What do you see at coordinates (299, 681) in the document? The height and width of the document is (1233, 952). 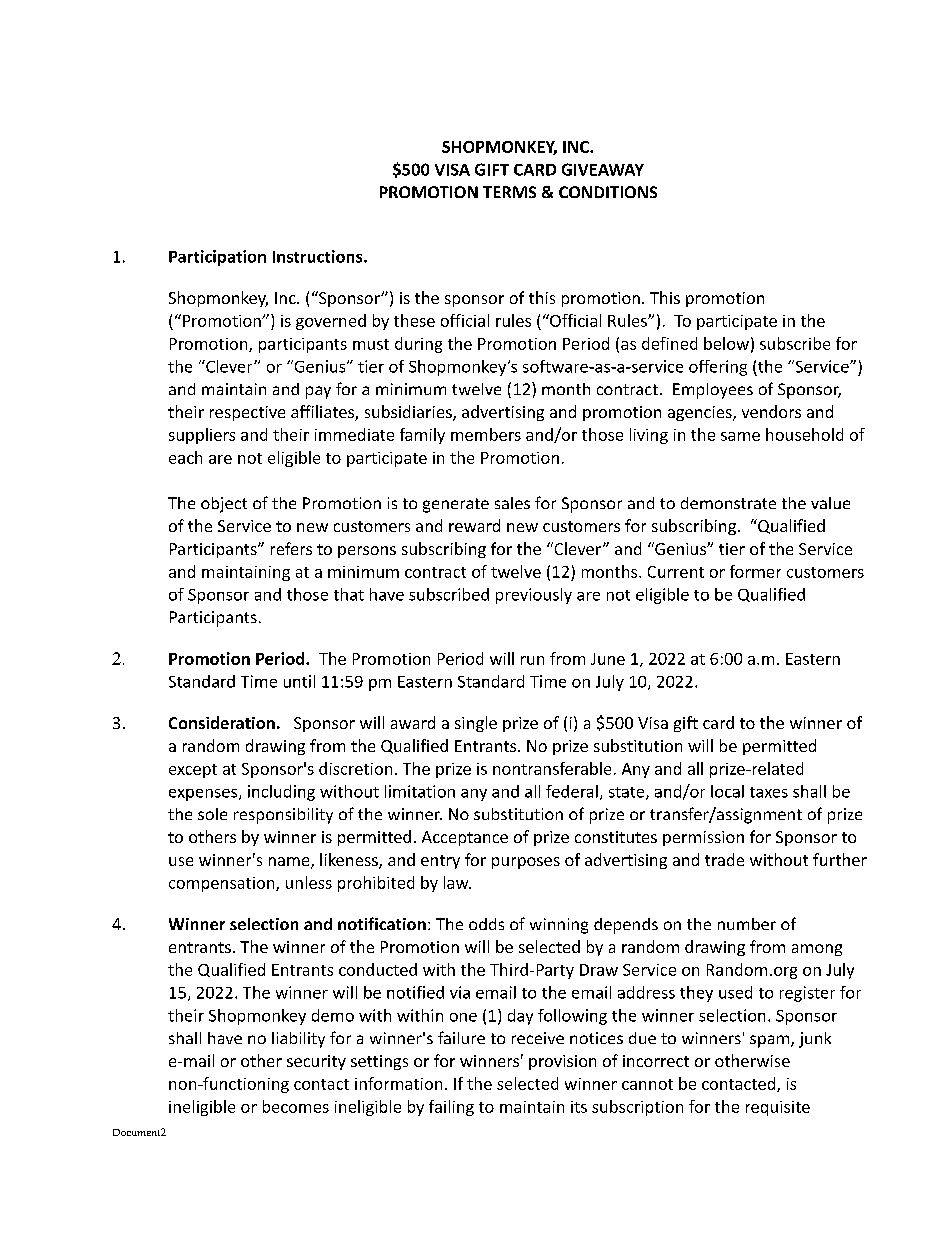 I see `until` at bounding box center [299, 681].
